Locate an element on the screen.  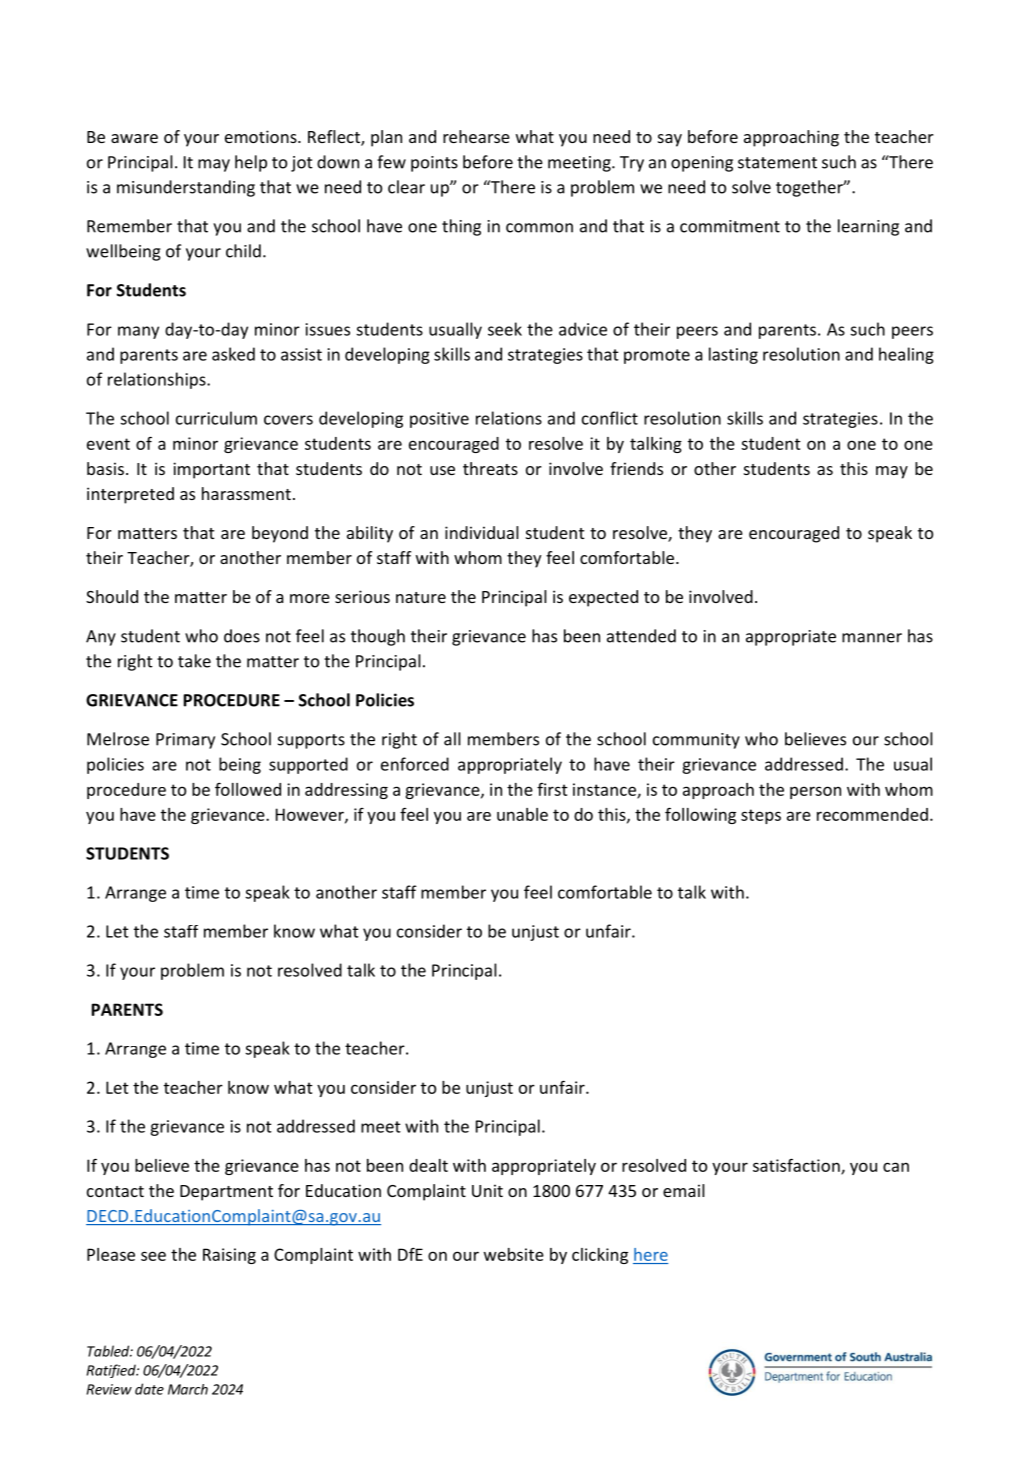
person is located at coordinates (815, 792).
